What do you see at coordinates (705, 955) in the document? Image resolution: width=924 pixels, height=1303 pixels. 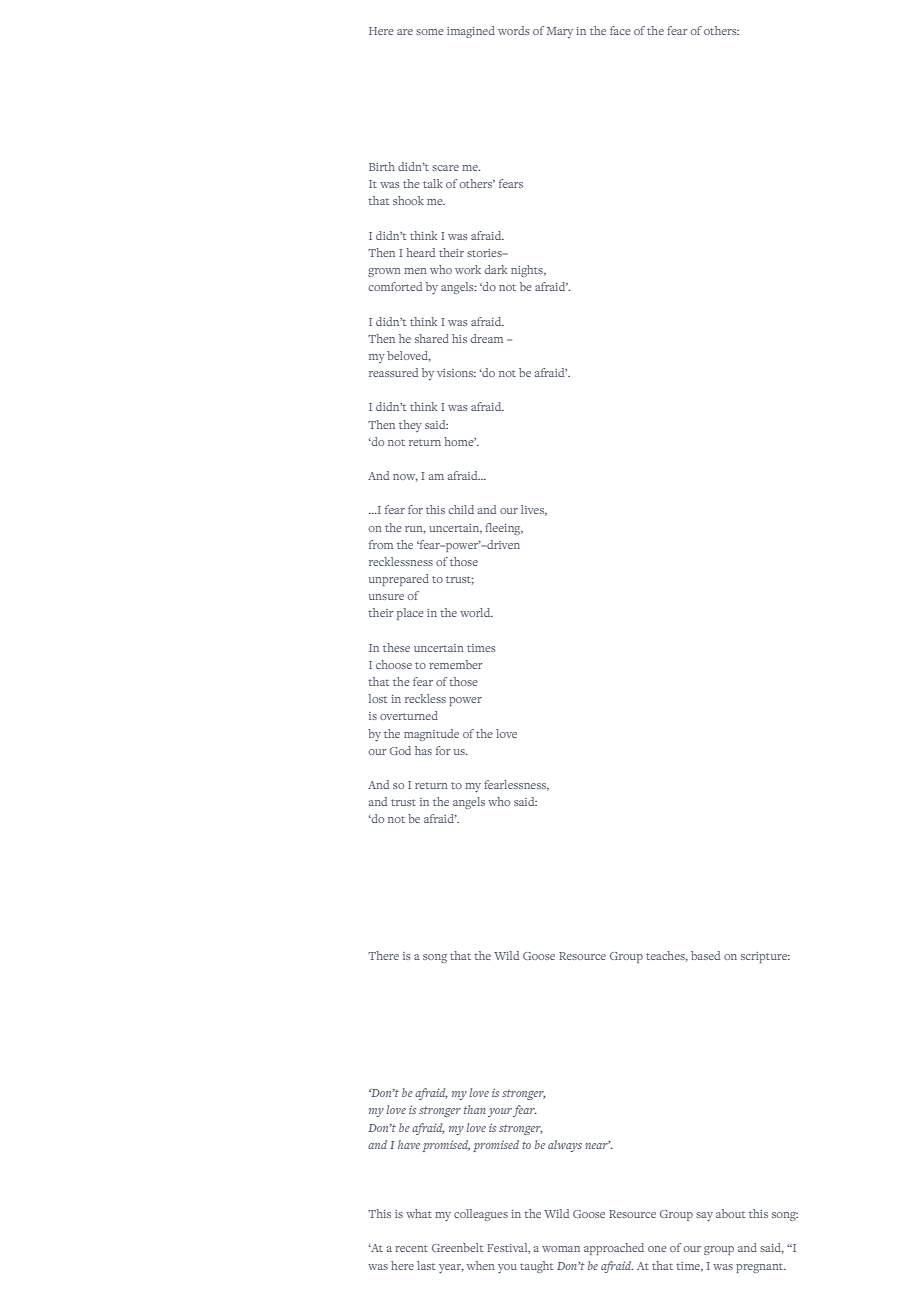 I see `based` at bounding box center [705, 955].
